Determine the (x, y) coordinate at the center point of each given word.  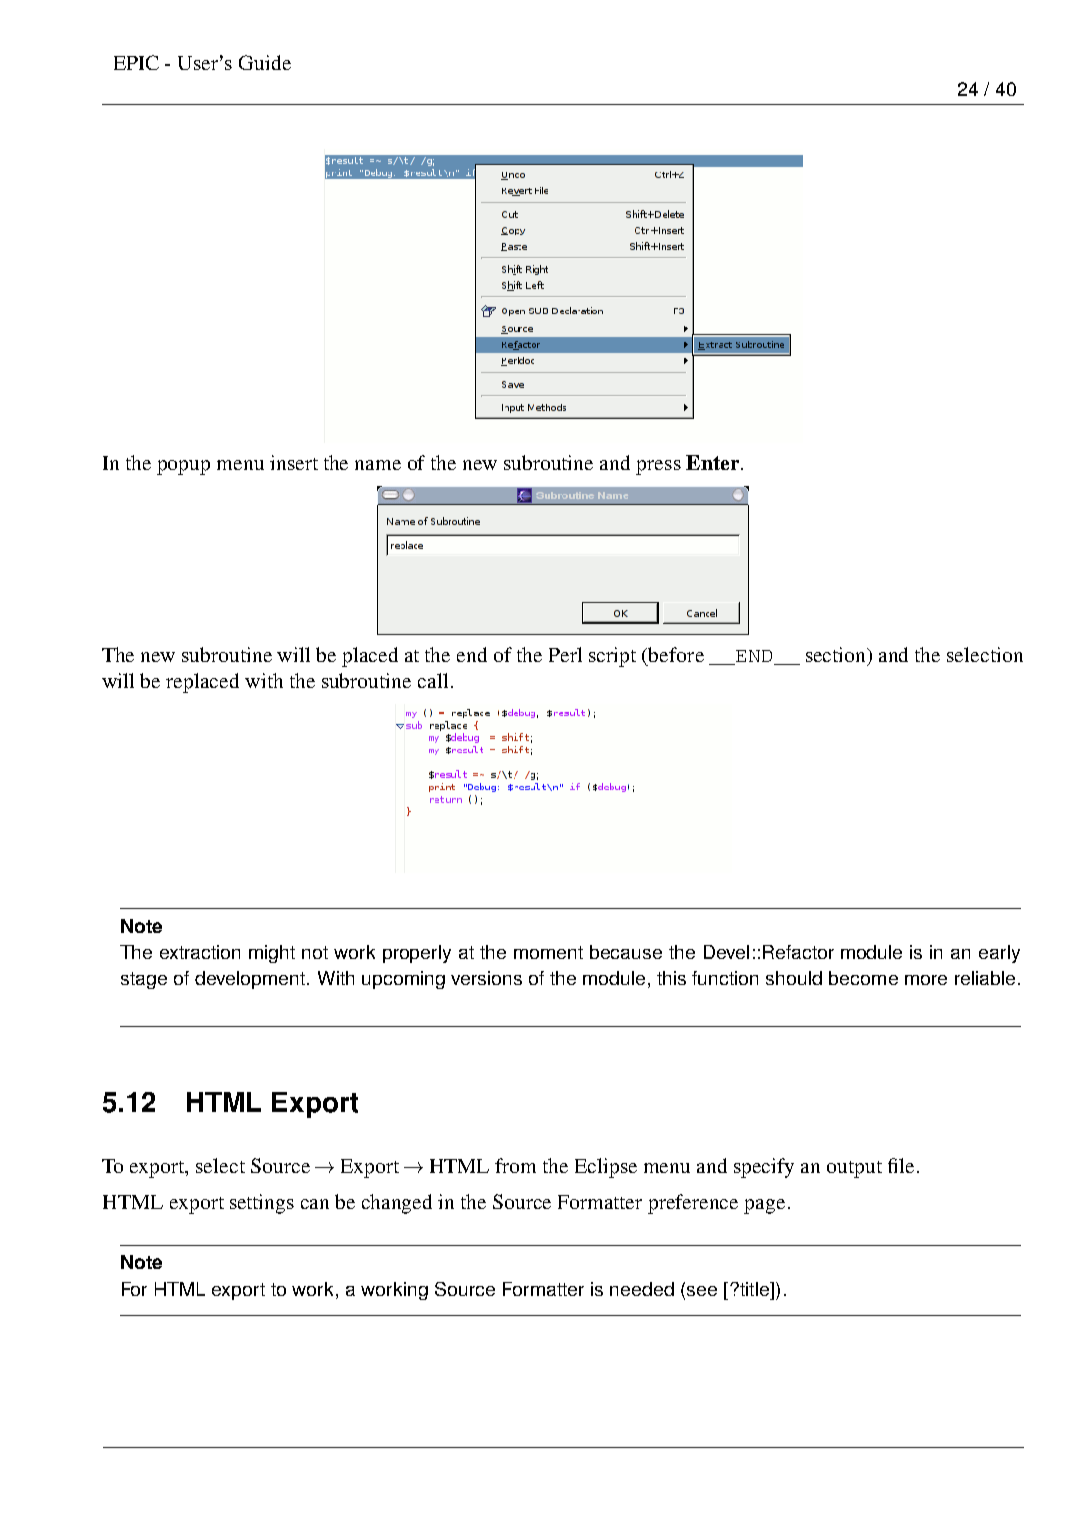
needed (642, 1289)
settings (262, 1204)
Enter (712, 462)
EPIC (136, 62)
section (837, 654)
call (433, 680)
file (901, 1165)
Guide (265, 62)
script (612, 657)
